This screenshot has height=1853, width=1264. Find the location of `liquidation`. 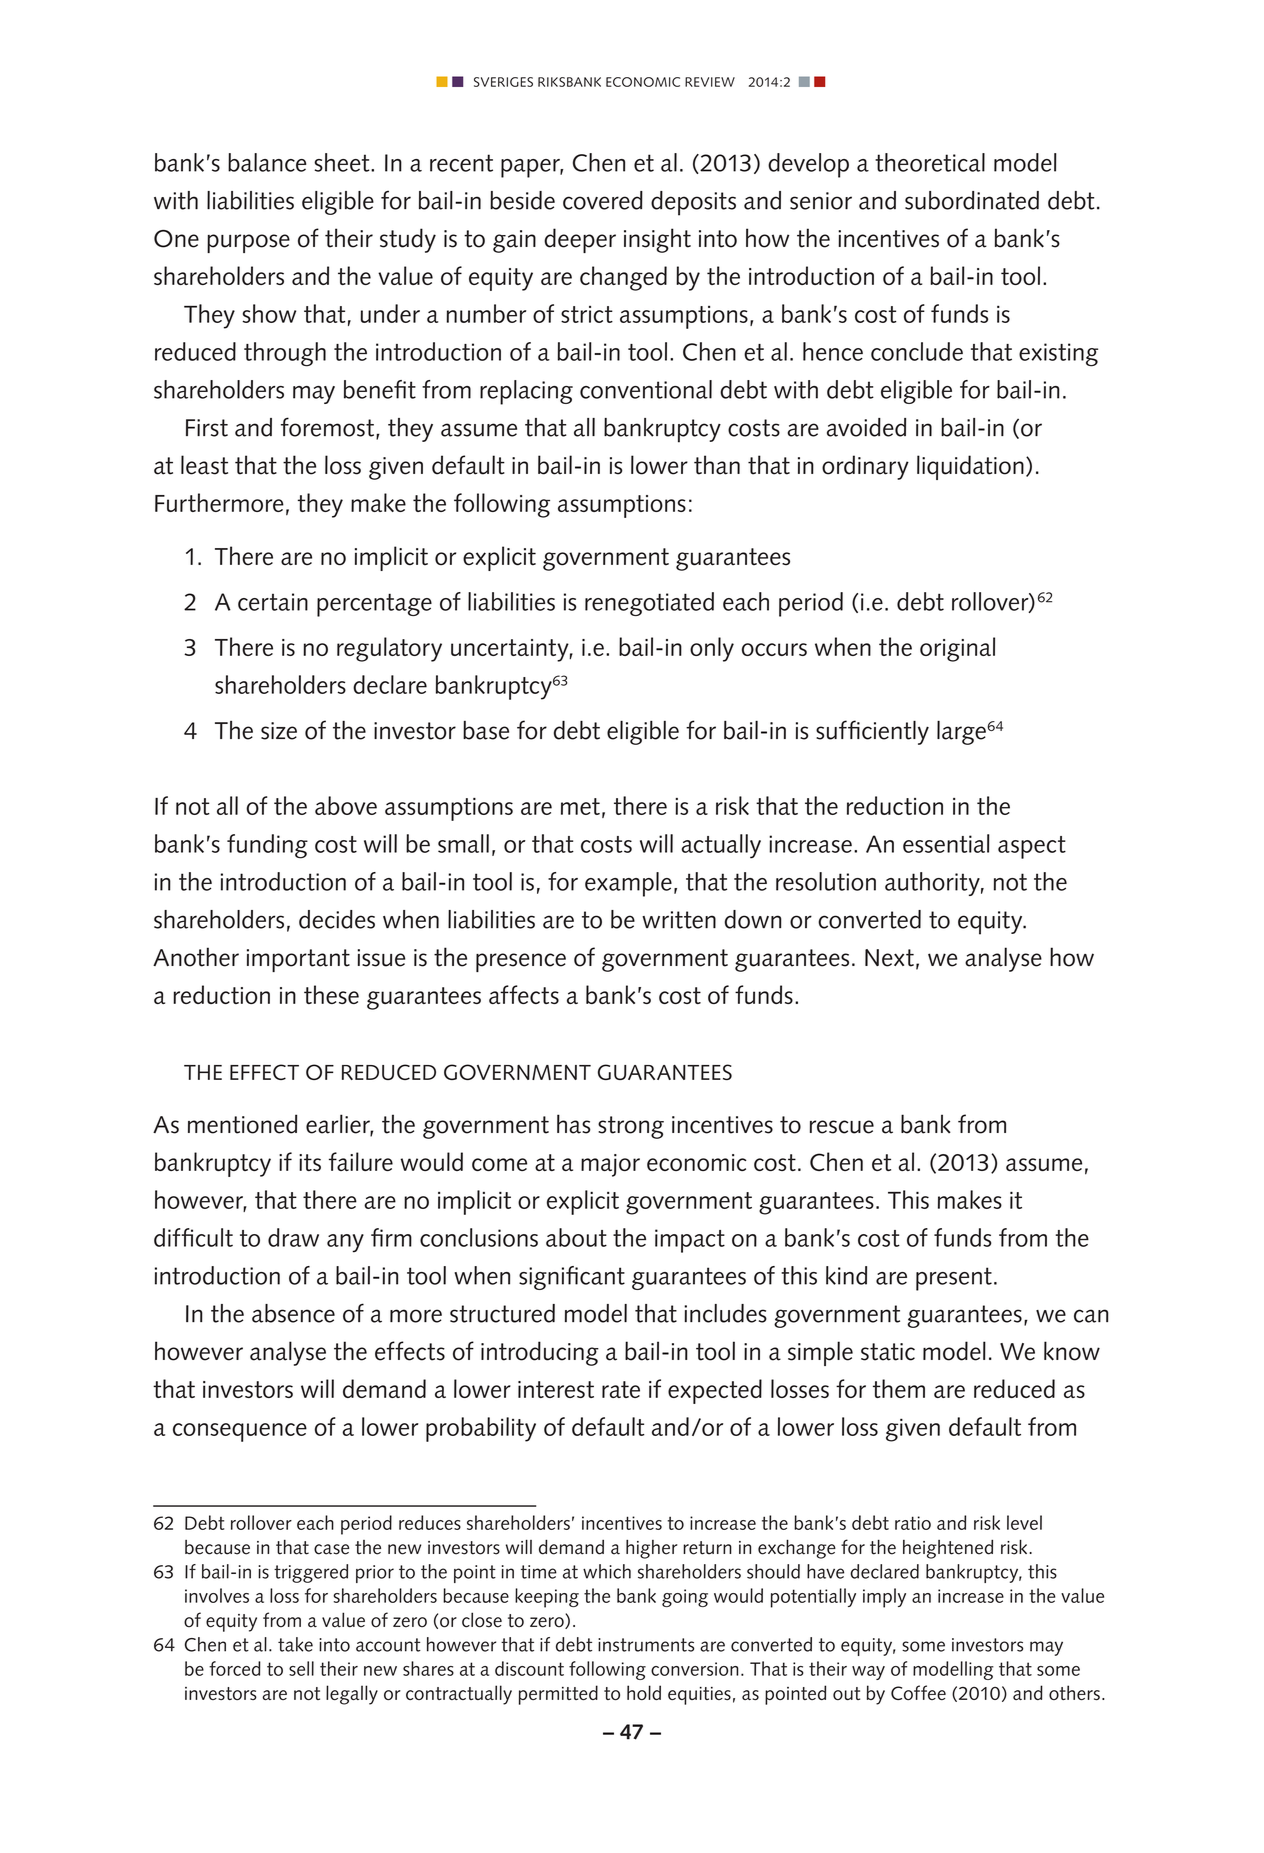

liquidation is located at coordinates (970, 467).
